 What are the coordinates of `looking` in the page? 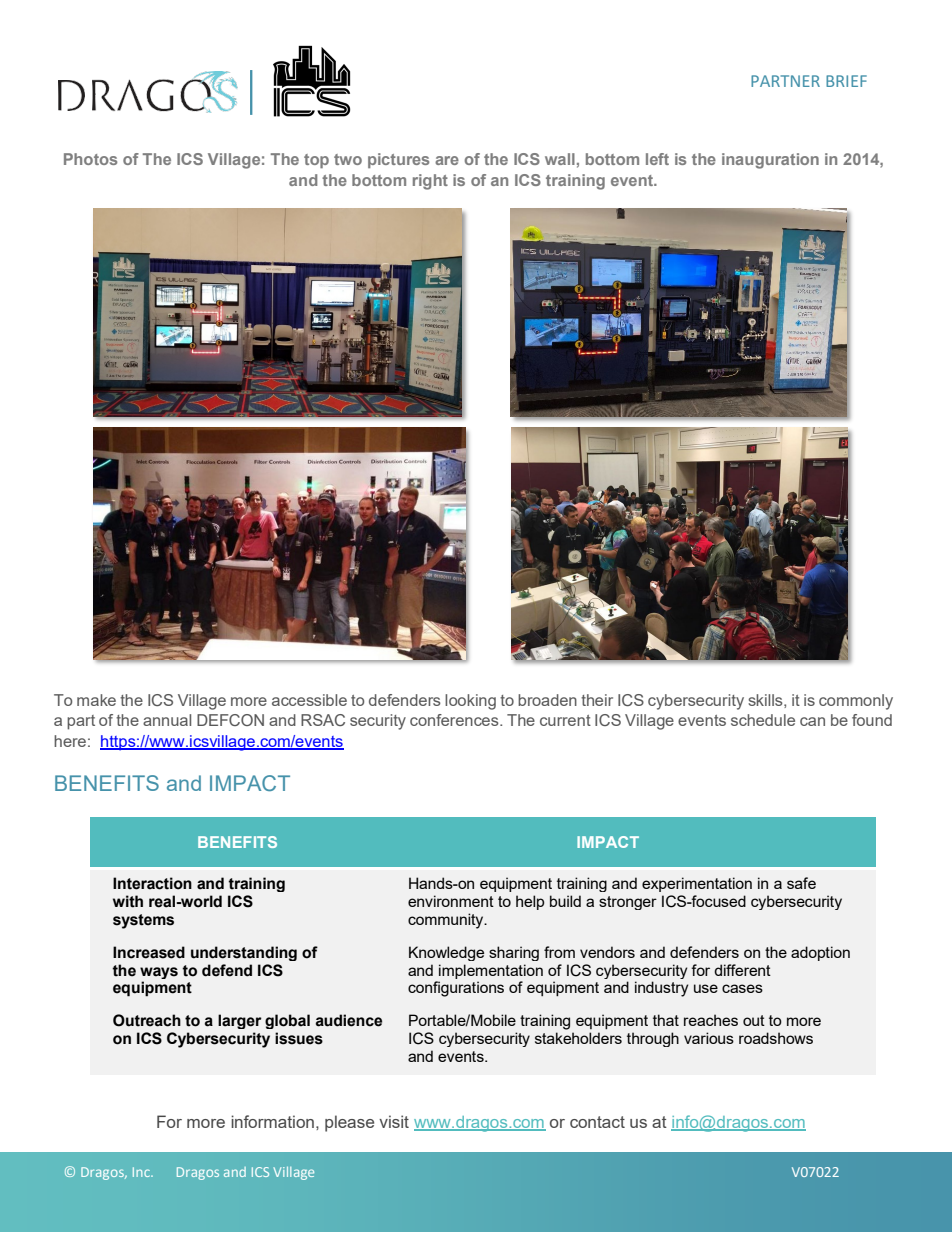 It's located at (470, 702).
